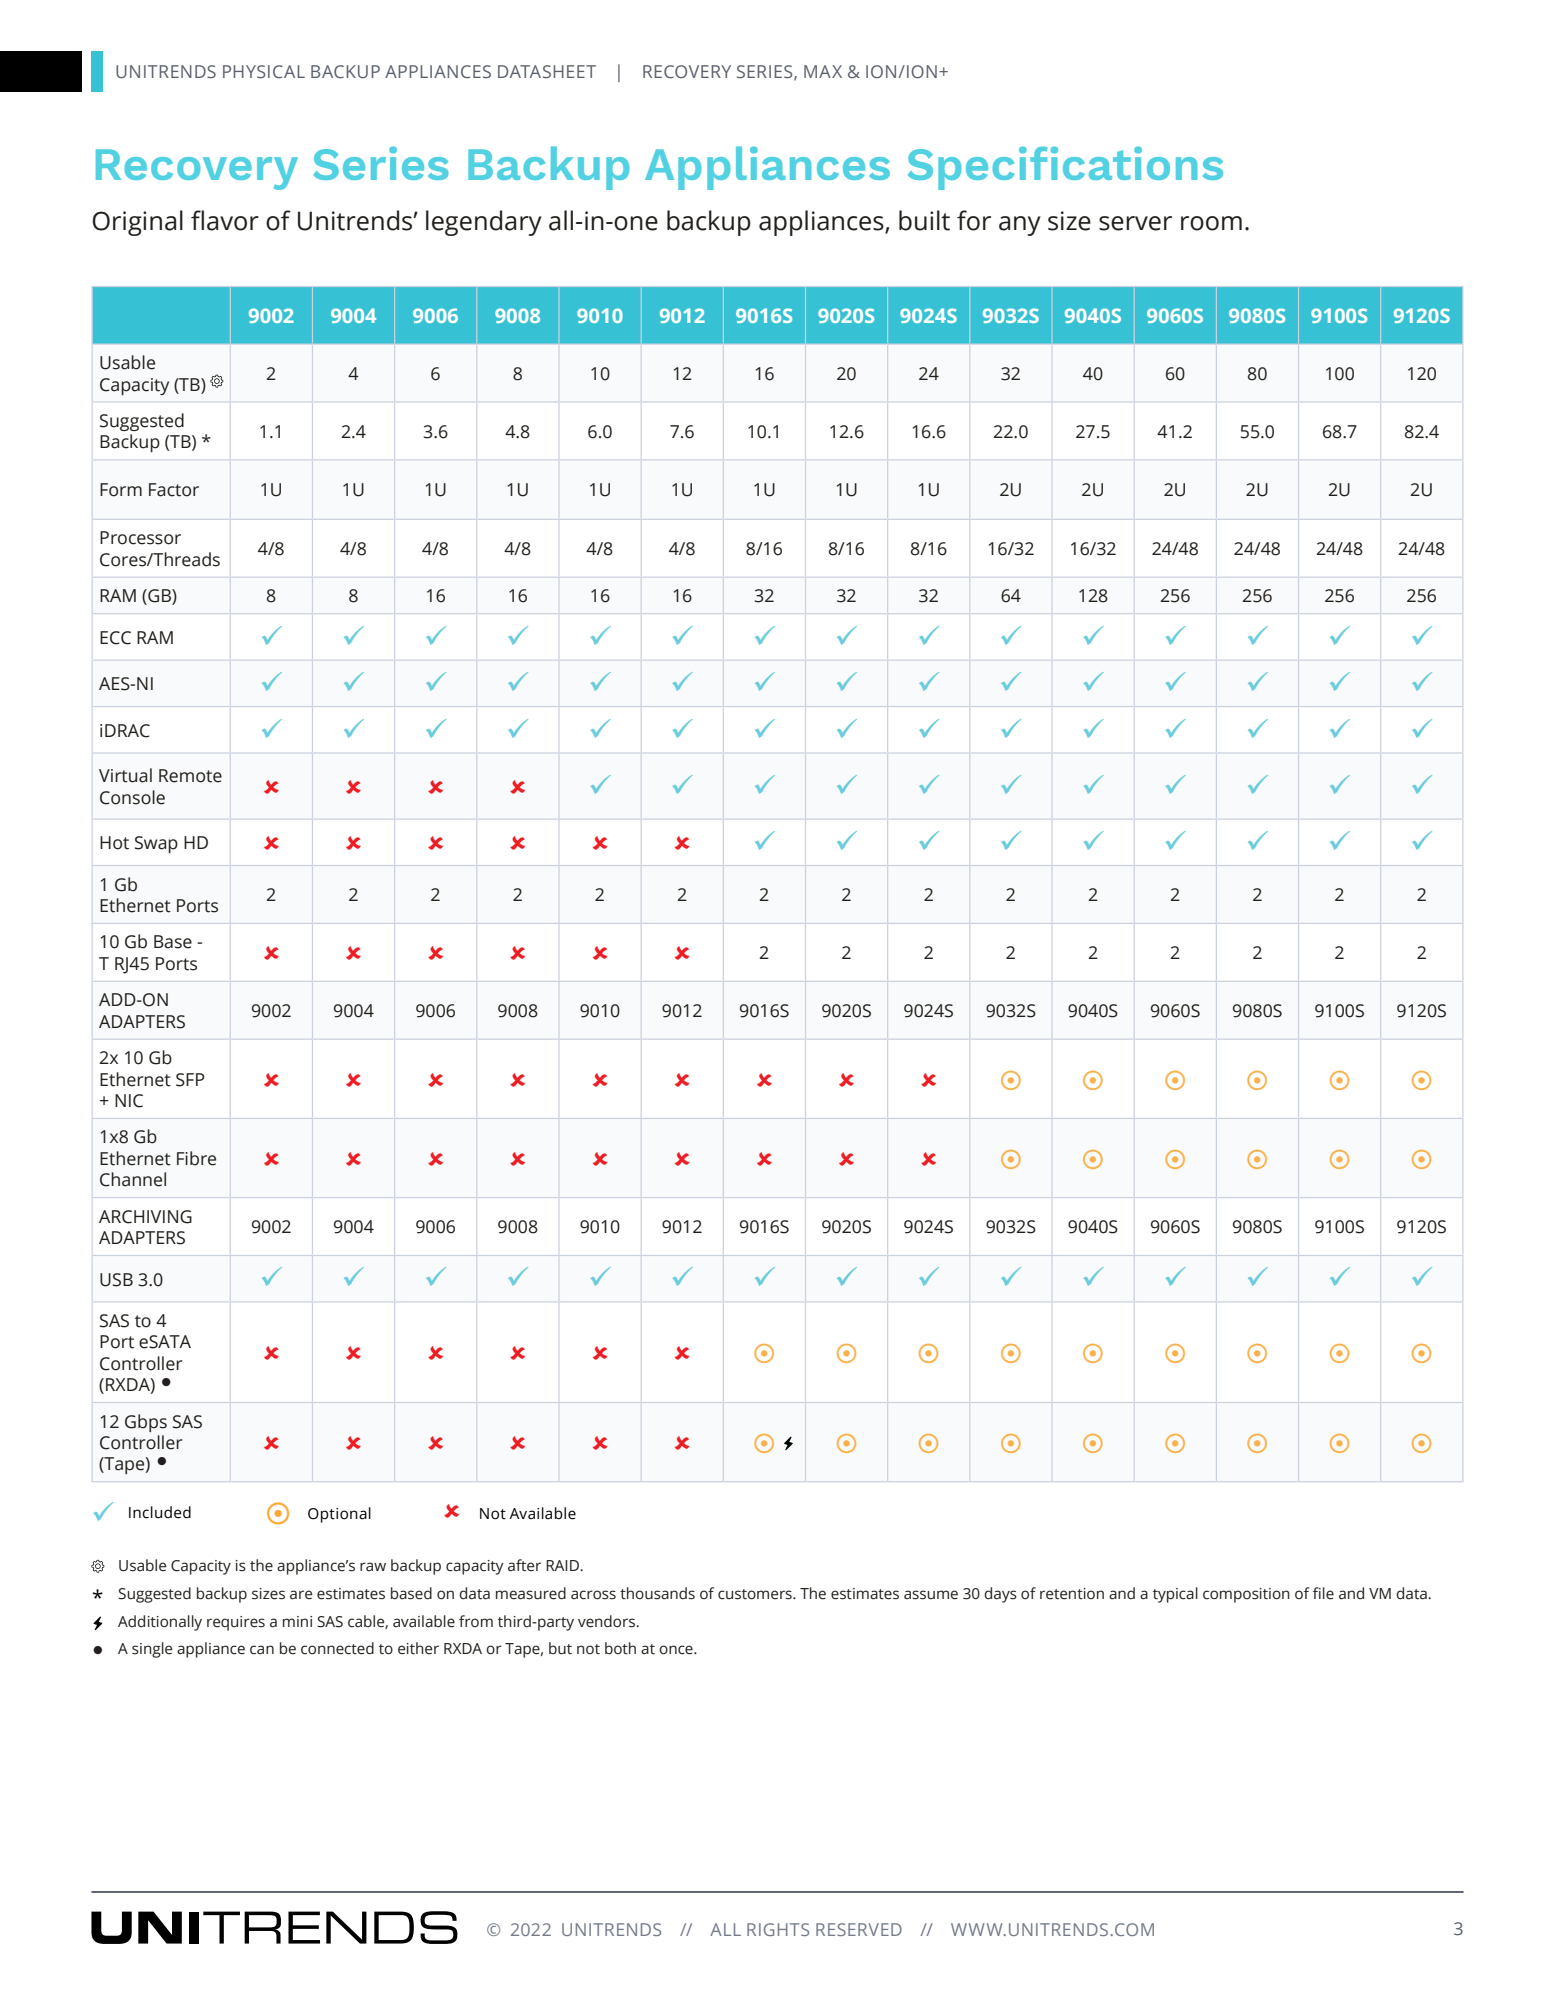  What do you see at coordinates (146, 1423) in the screenshot?
I see `Gbps` at bounding box center [146, 1423].
